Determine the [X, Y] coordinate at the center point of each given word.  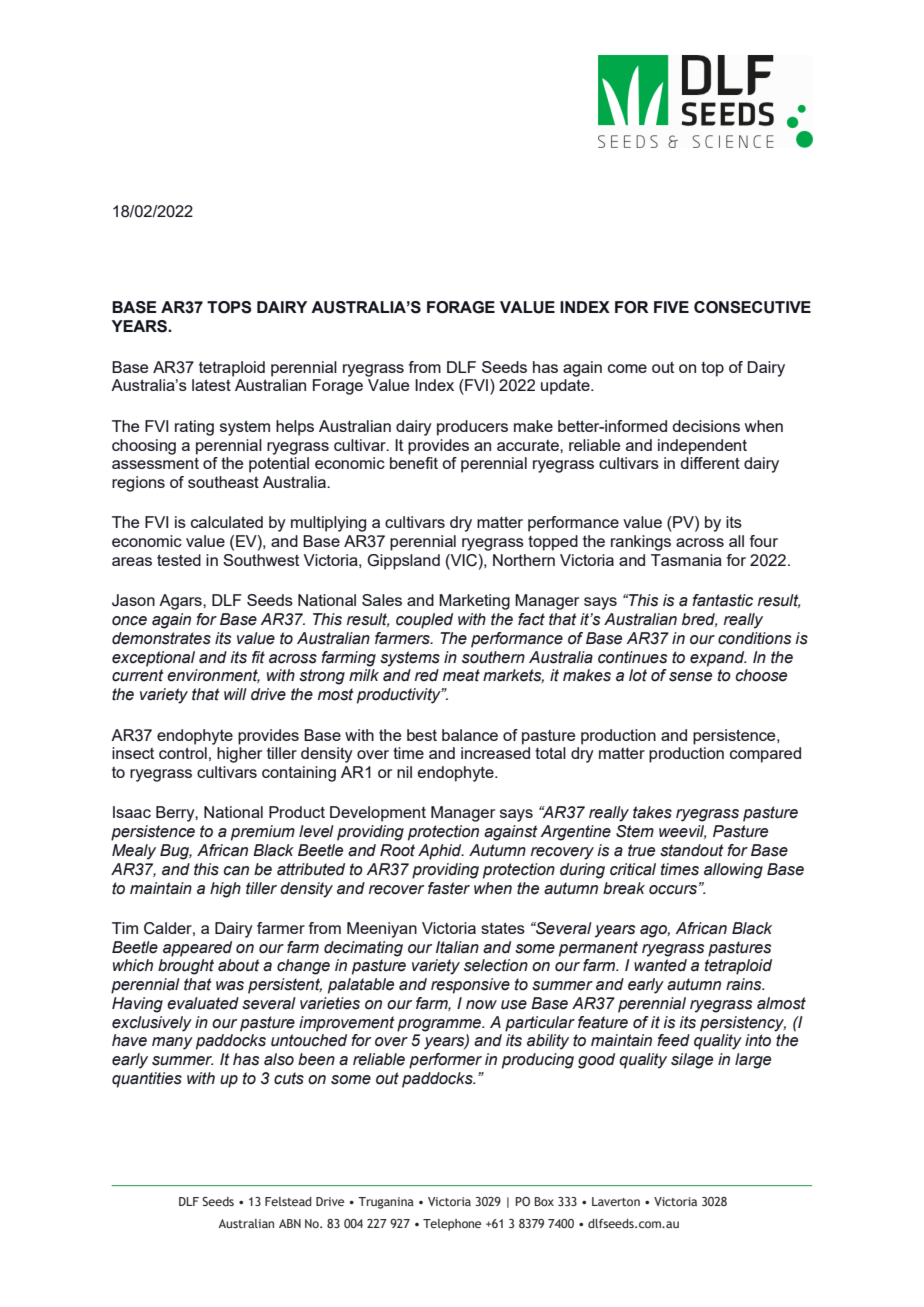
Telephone [452, 1225]
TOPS [229, 307]
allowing [733, 871]
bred [699, 620]
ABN [290, 1223]
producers [472, 428]
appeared [197, 949]
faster [449, 888]
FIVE [671, 307]
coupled [424, 621]
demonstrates [161, 638]
